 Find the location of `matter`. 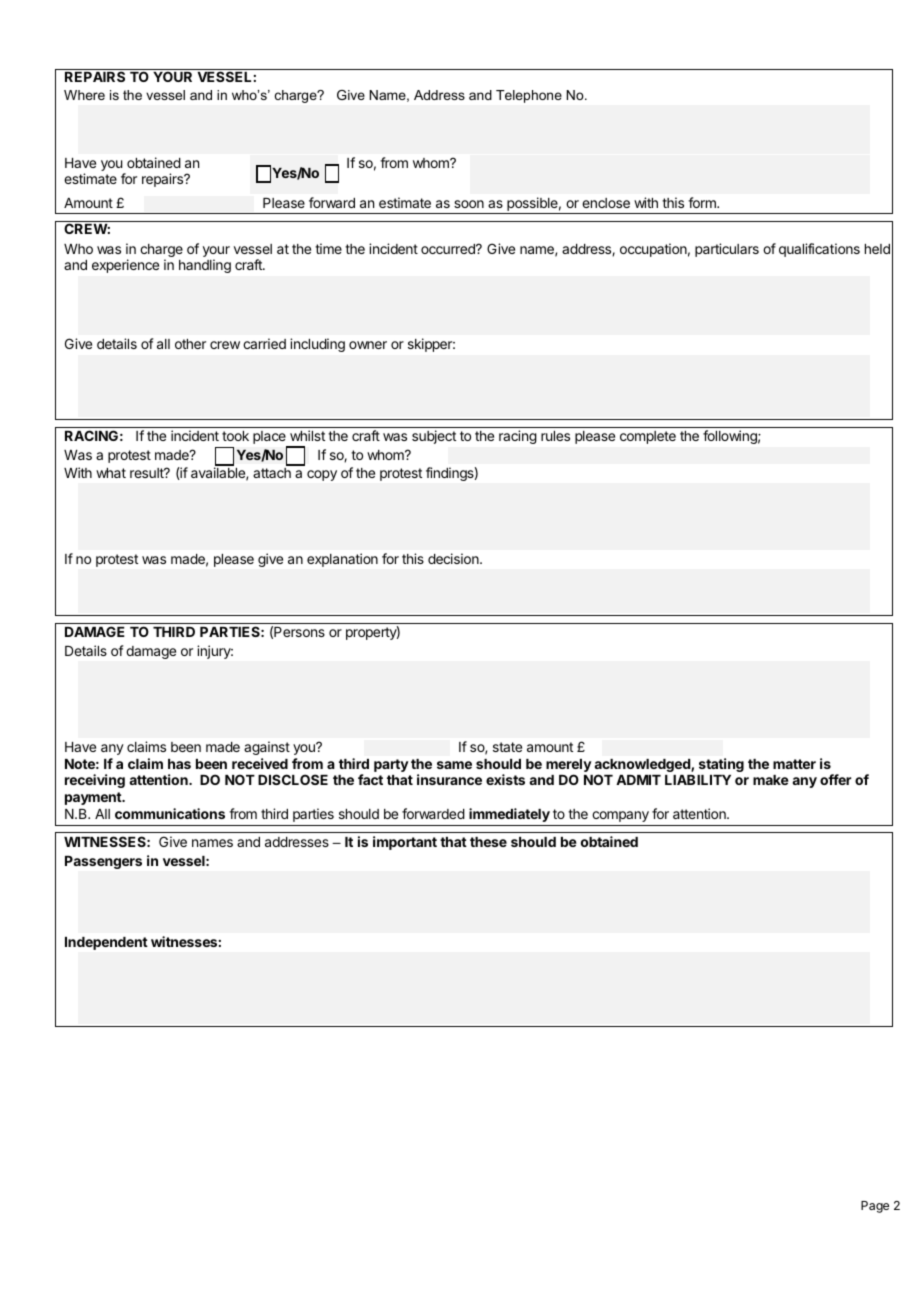

matter is located at coordinates (794, 764).
